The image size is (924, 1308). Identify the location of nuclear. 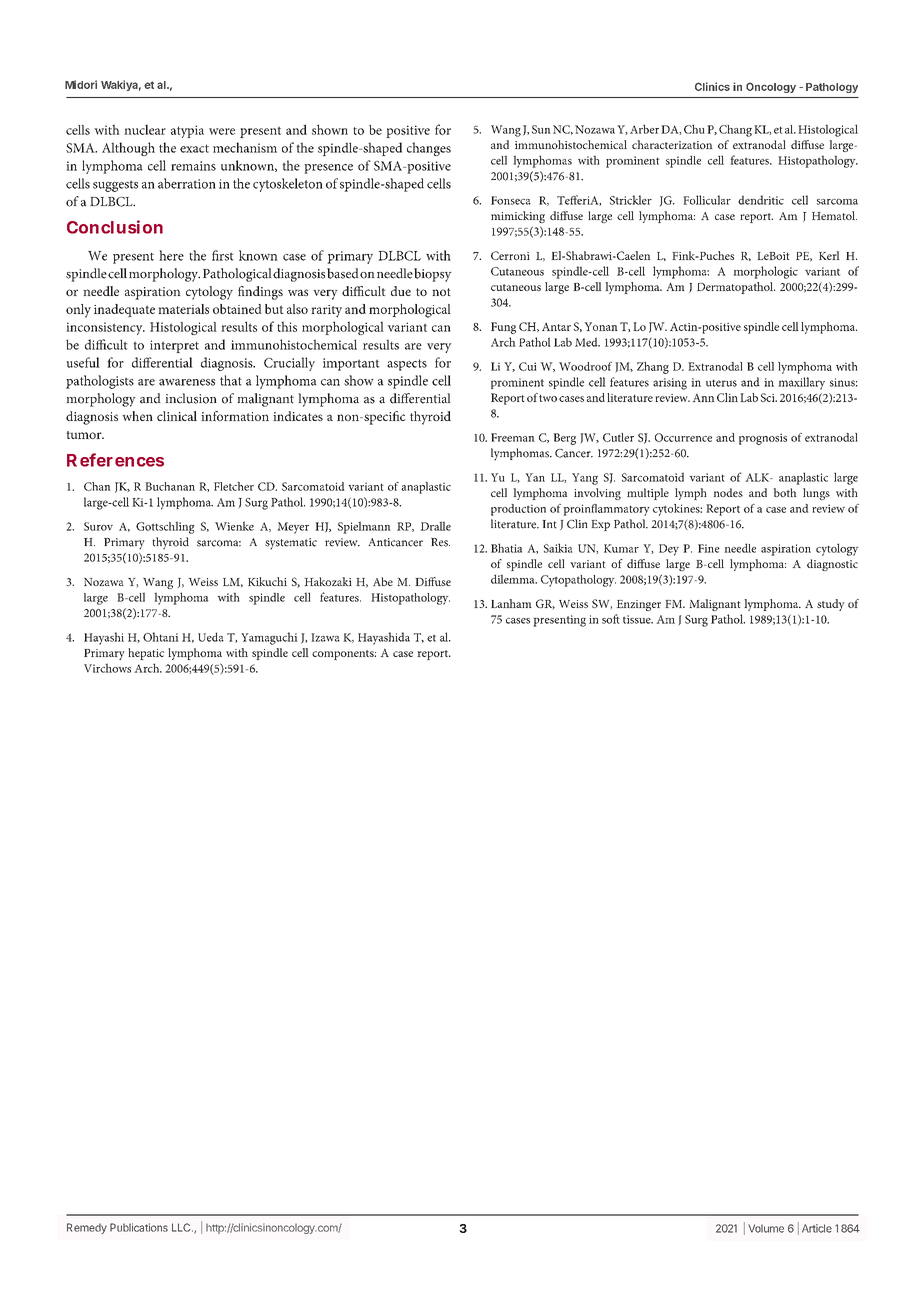
(145, 129).
